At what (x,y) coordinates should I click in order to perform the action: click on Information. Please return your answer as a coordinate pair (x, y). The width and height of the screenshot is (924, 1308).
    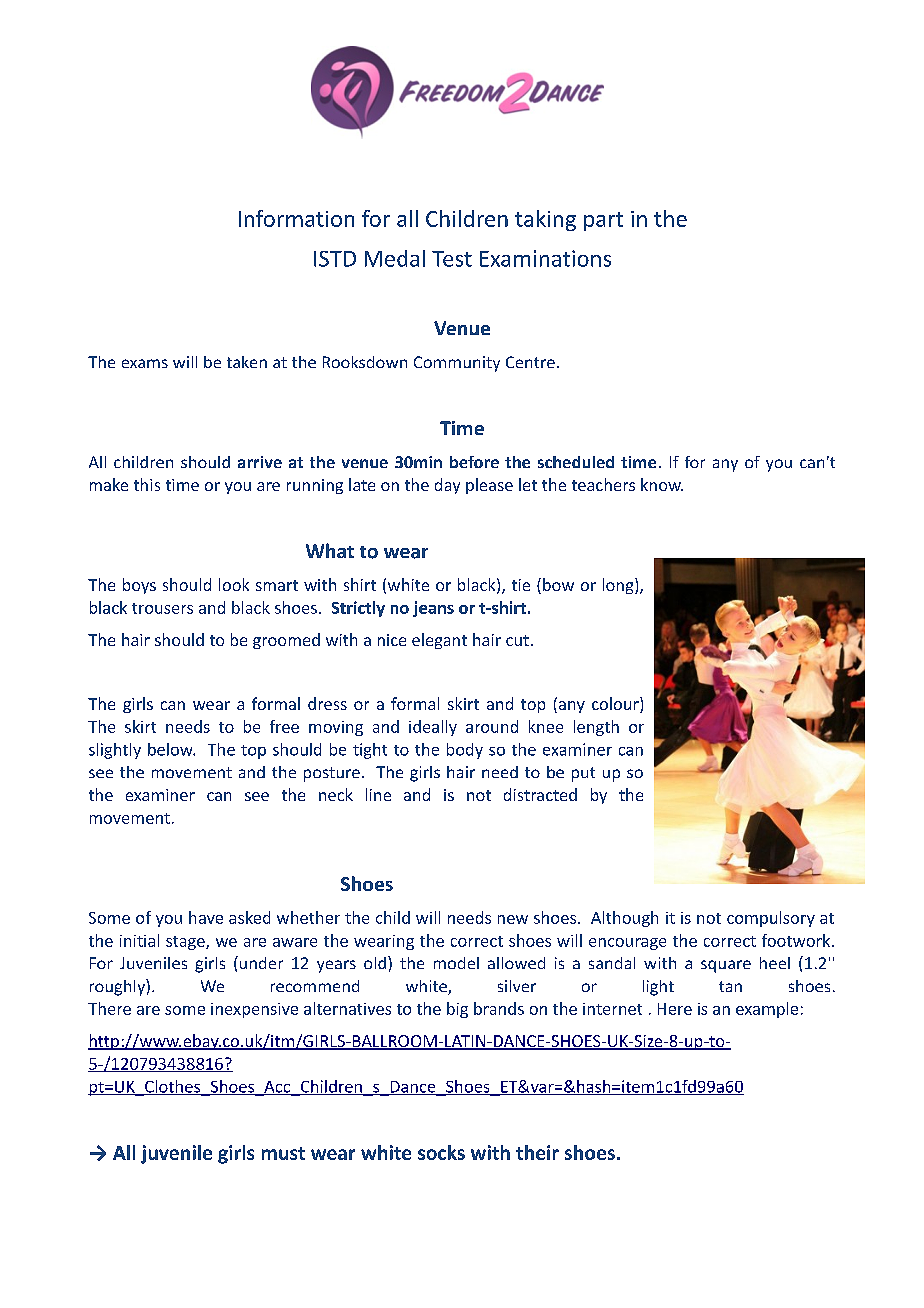
    Looking at the image, I should click on (296, 218).
